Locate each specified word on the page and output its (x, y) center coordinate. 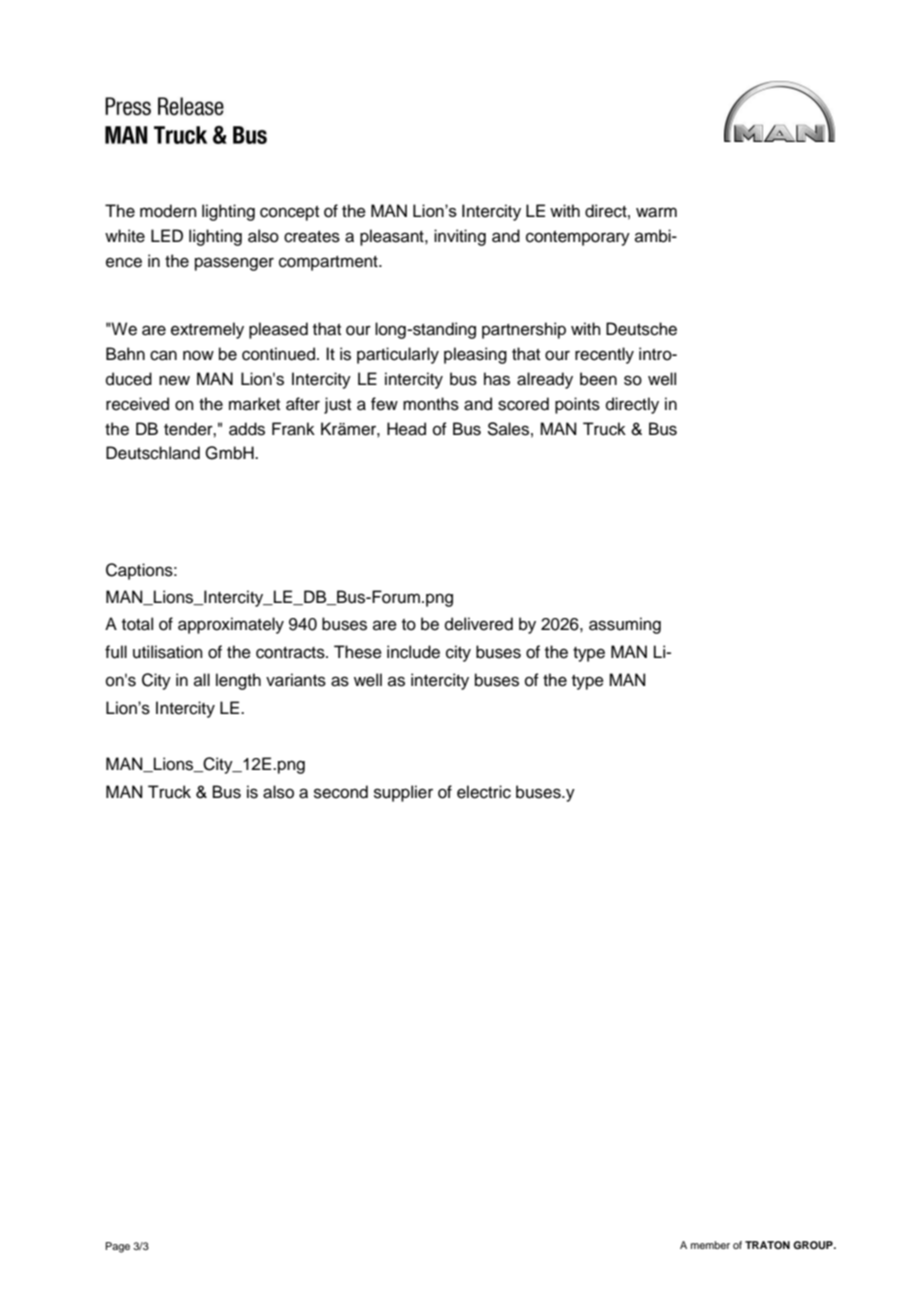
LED (167, 235)
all (202, 679)
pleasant (393, 237)
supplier (403, 793)
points (577, 405)
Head (406, 429)
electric (484, 792)
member (710, 1245)
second (341, 792)
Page (117, 1247)
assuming (625, 625)
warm (656, 212)
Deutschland (153, 453)
